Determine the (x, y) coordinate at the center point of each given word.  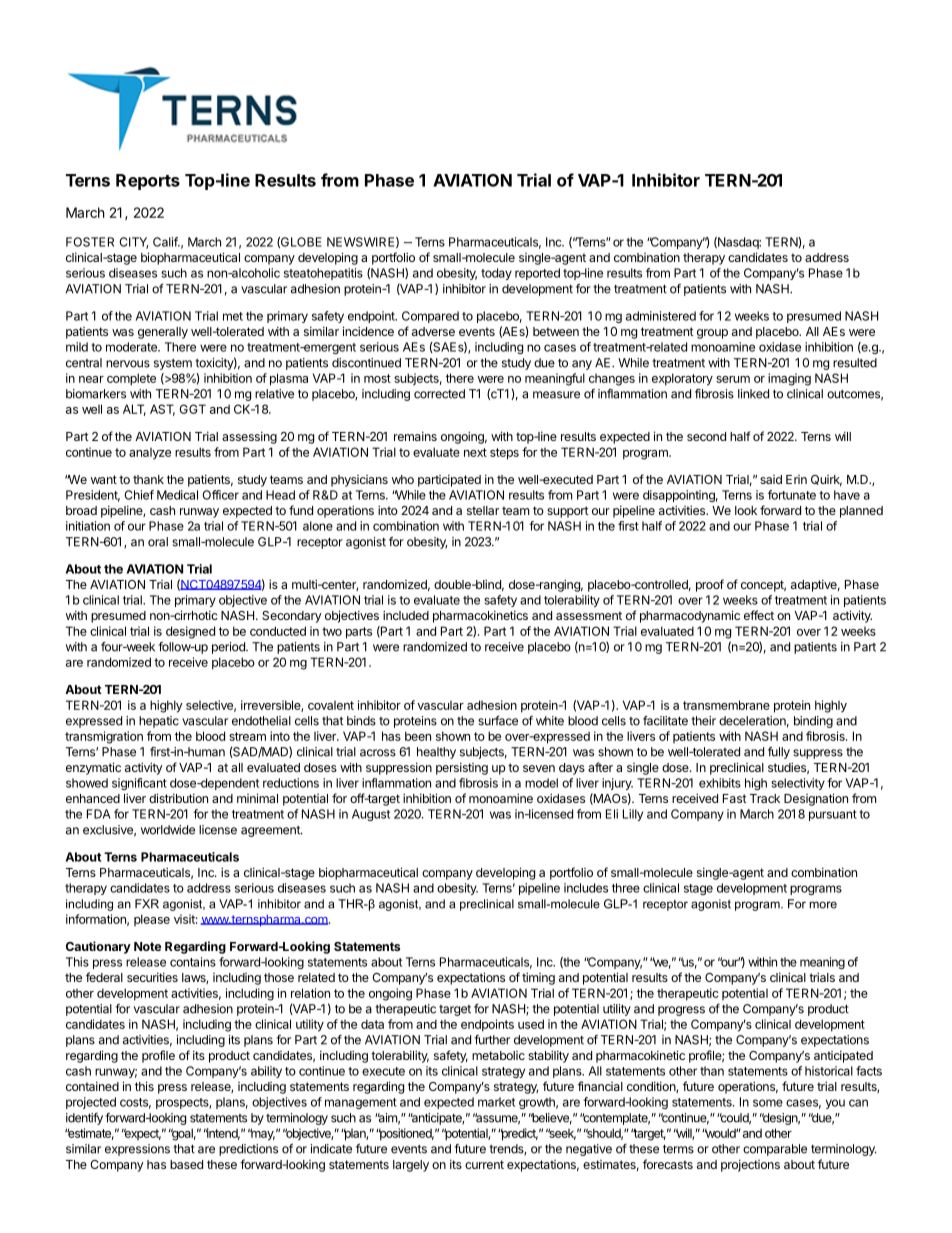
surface (498, 721)
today (496, 274)
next (475, 452)
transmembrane (726, 705)
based (186, 1164)
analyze (150, 454)
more (823, 905)
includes (586, 888)
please (152, 920)
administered (661, 316)
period (229, 648)
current (484, 1164)
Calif (166, 242)
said (771, 479)
